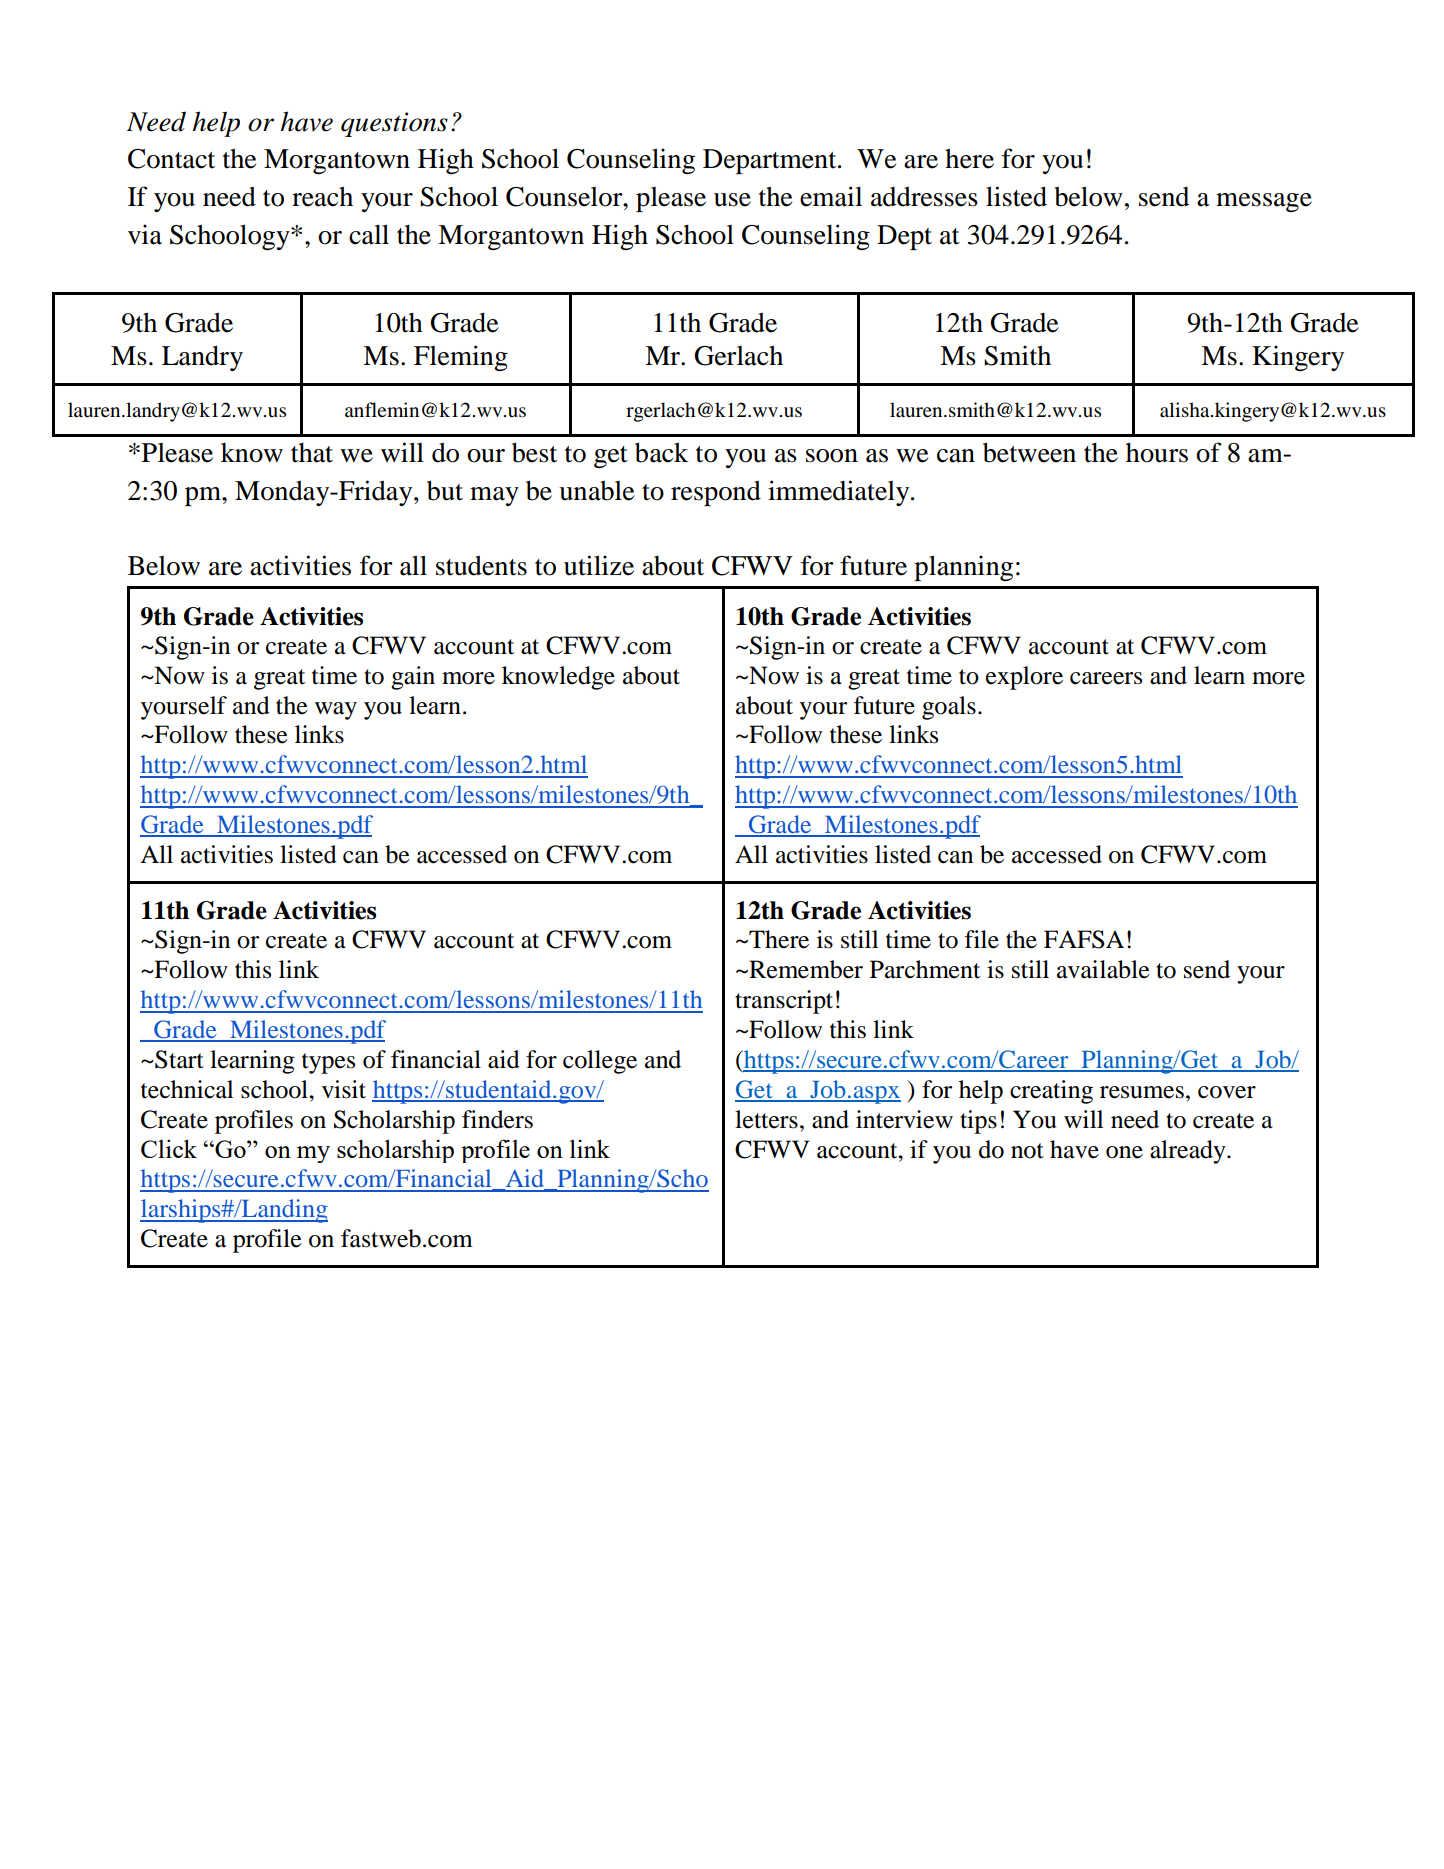 The height and width of the image is (1869, 1444). I want to click on utilize, so click(599, 565).
